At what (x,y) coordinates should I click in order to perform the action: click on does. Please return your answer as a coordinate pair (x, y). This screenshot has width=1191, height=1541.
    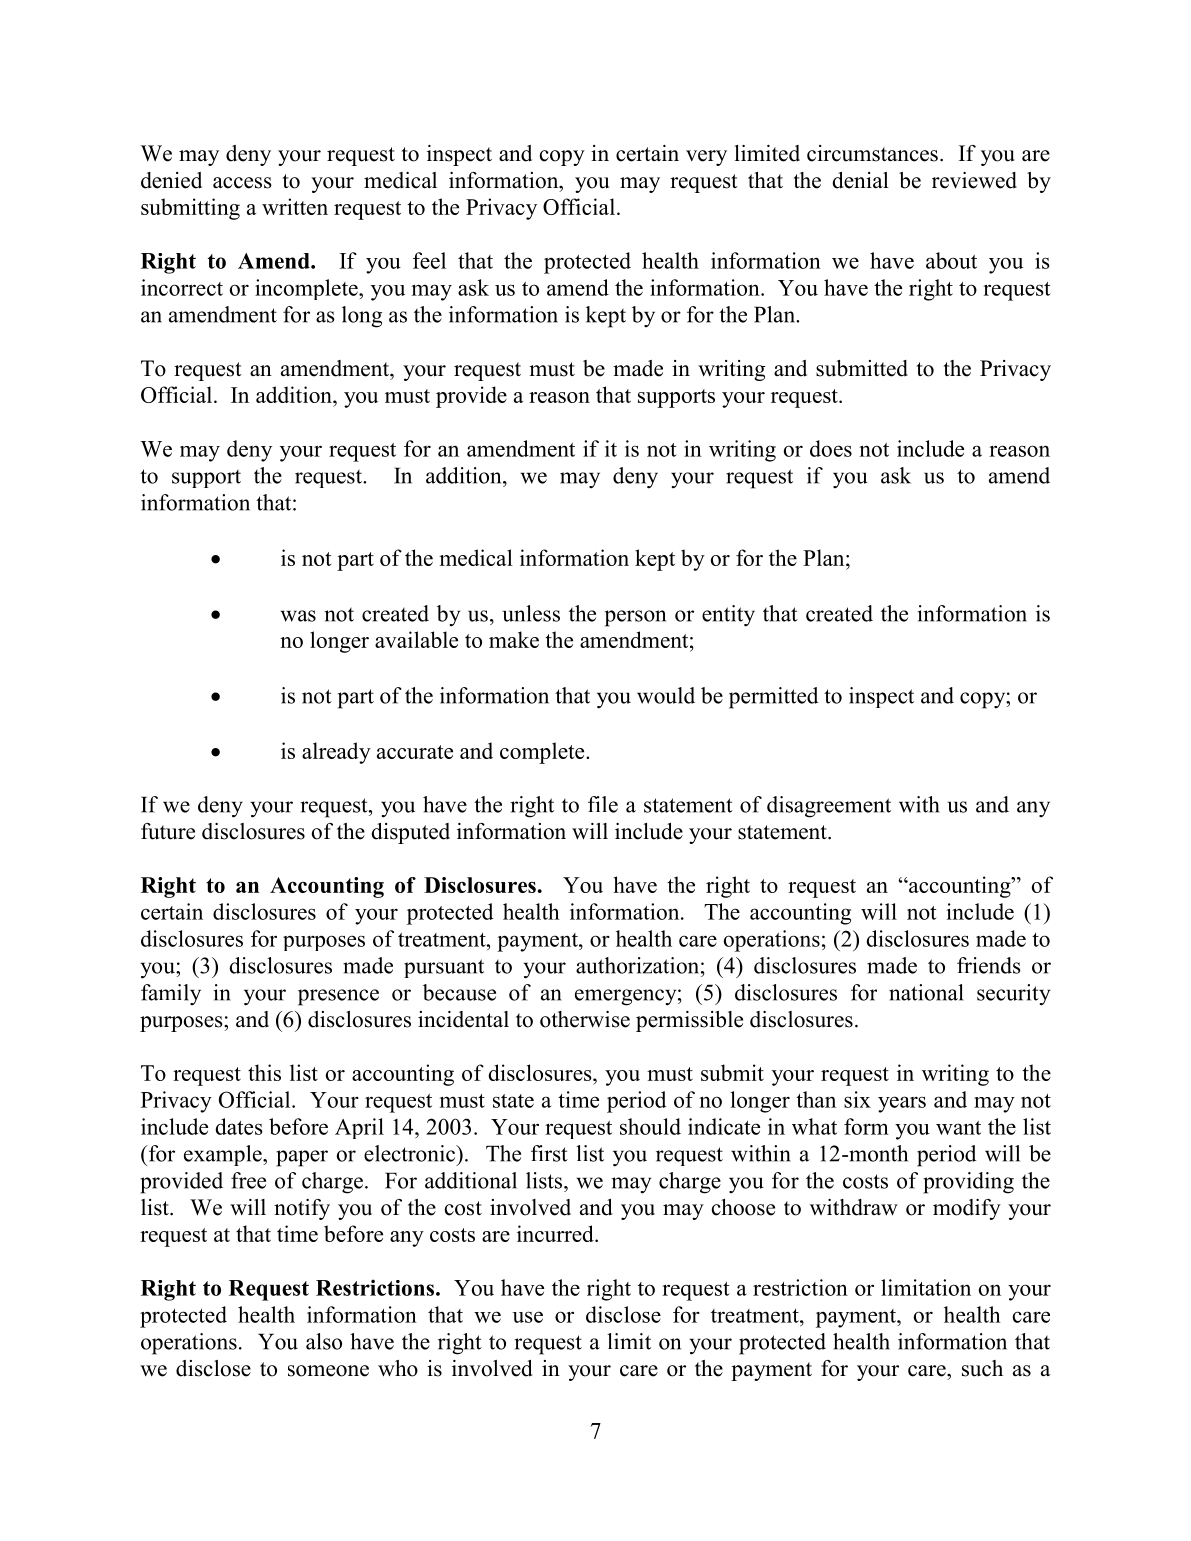
    Looking at the image, I should click on (831, 448).
